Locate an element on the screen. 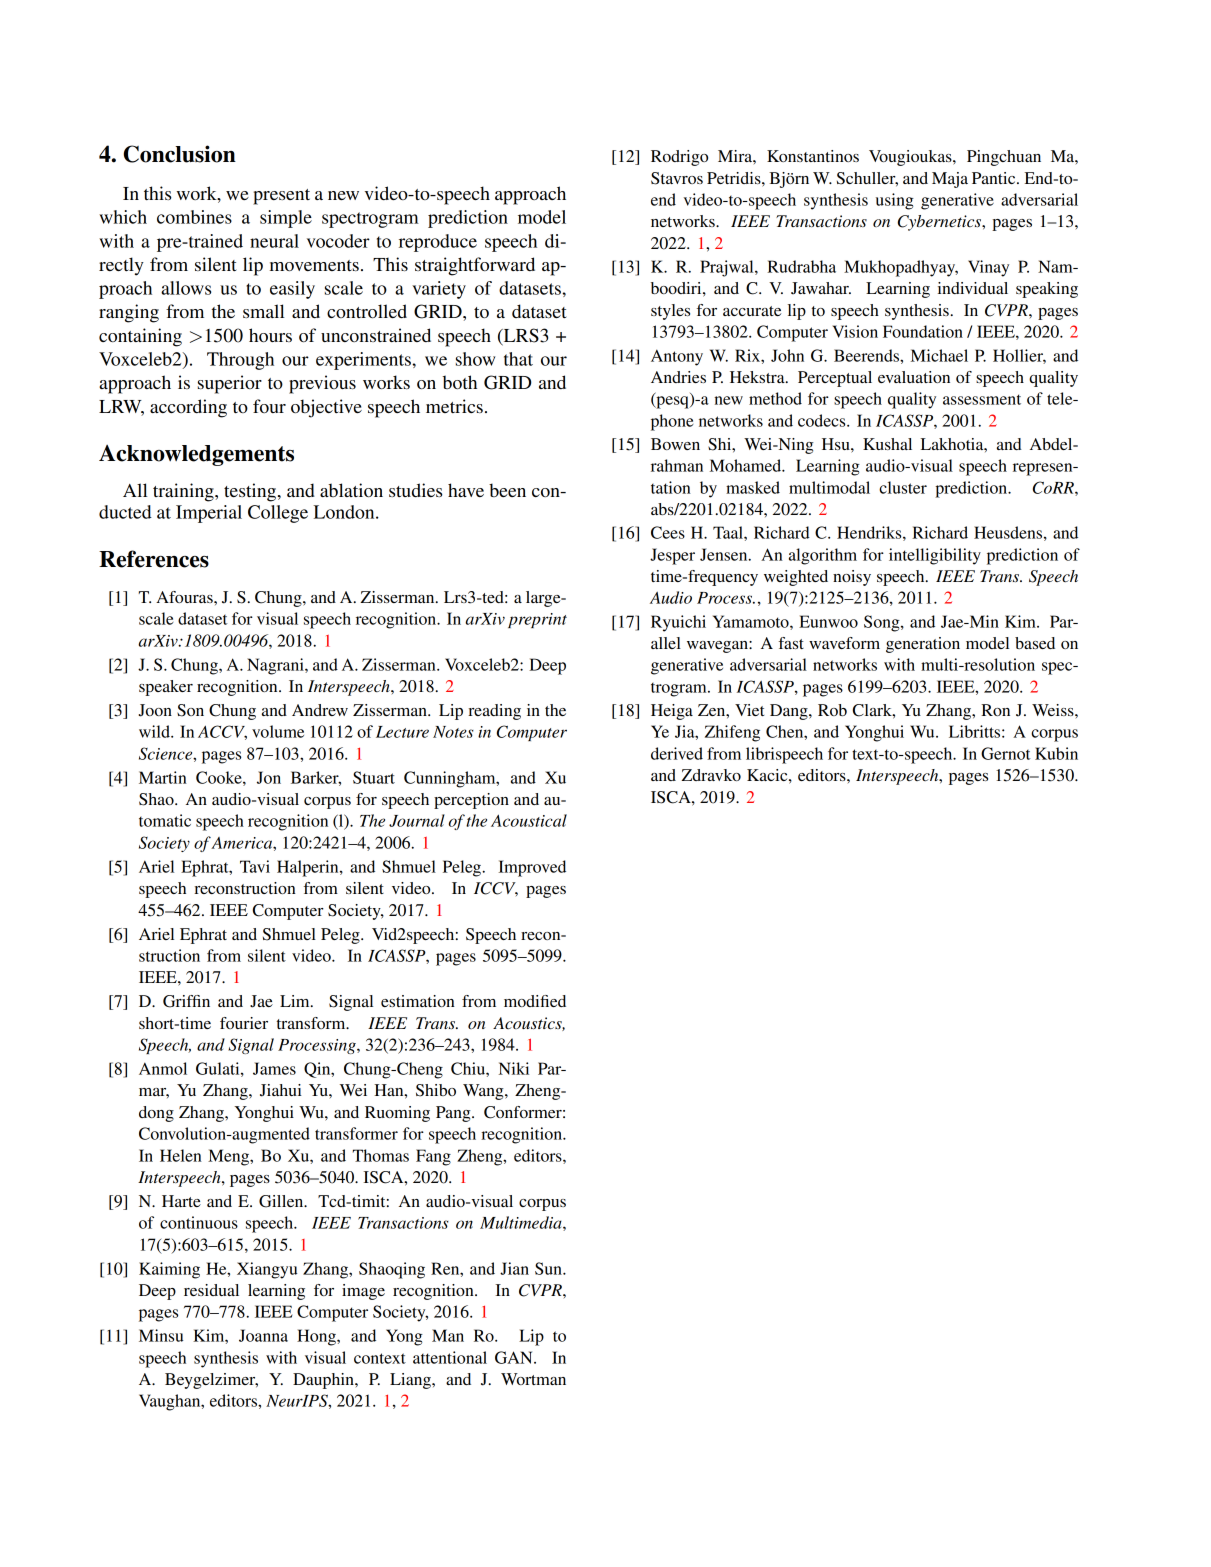 This screenshot has height=1567, width=1211. Rodrigo is located at coordinates (679, 158).
